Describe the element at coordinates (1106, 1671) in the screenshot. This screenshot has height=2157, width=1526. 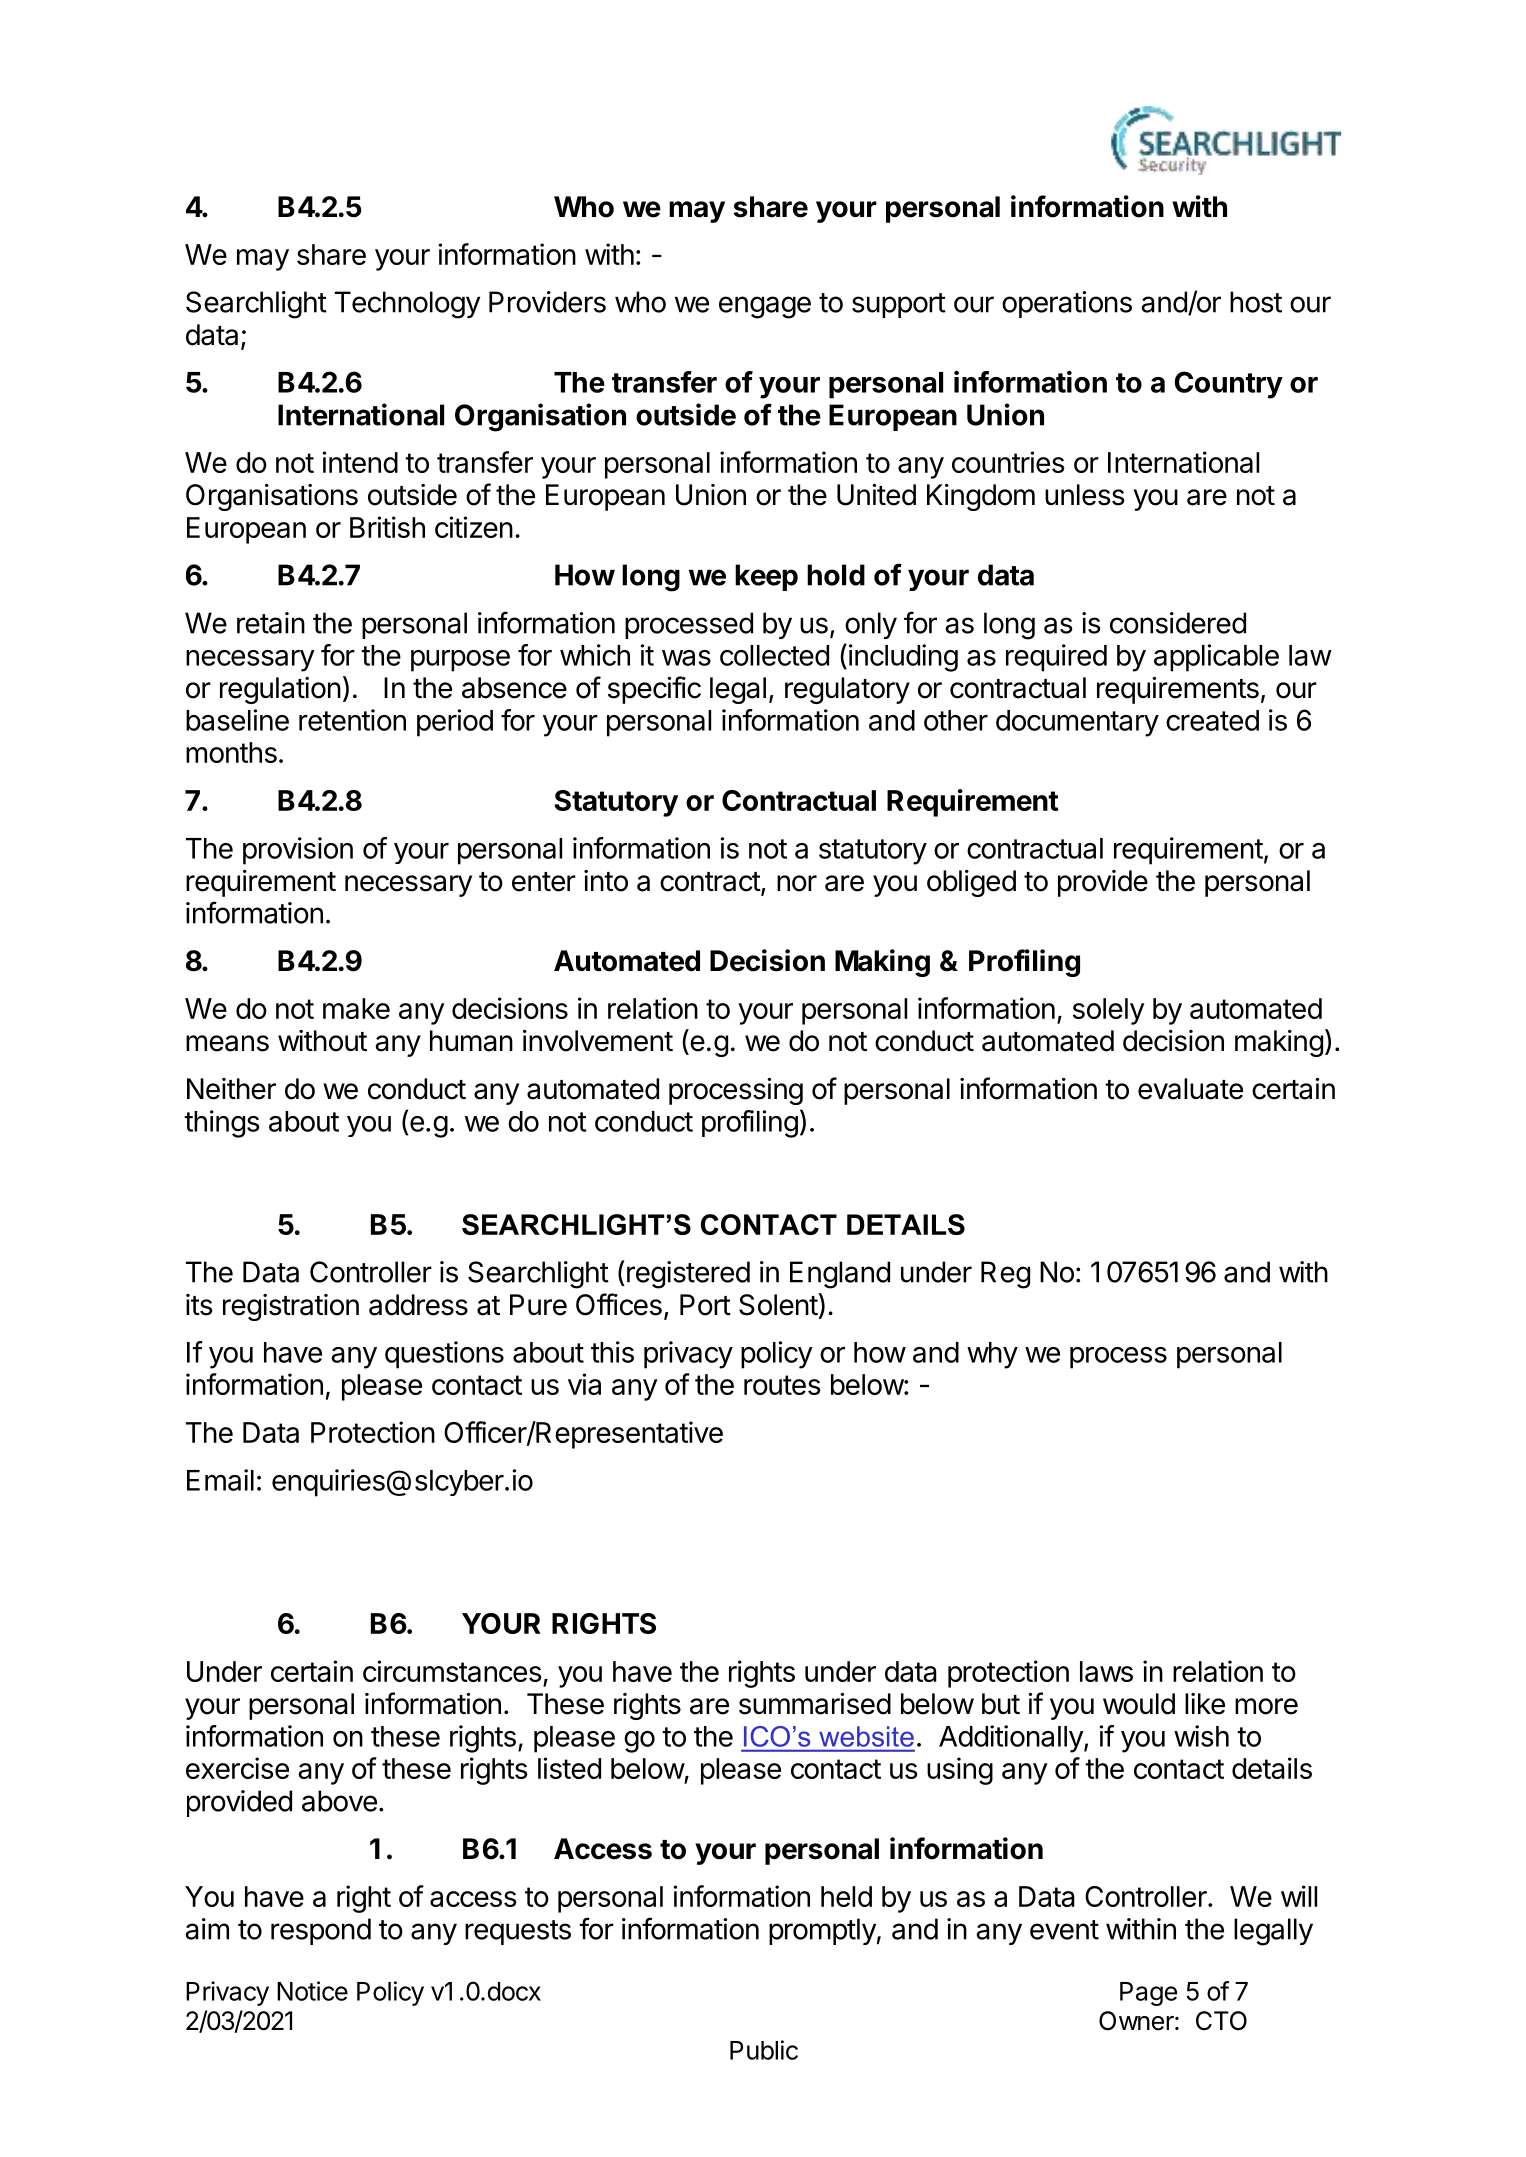
I see `laws` at that location.
